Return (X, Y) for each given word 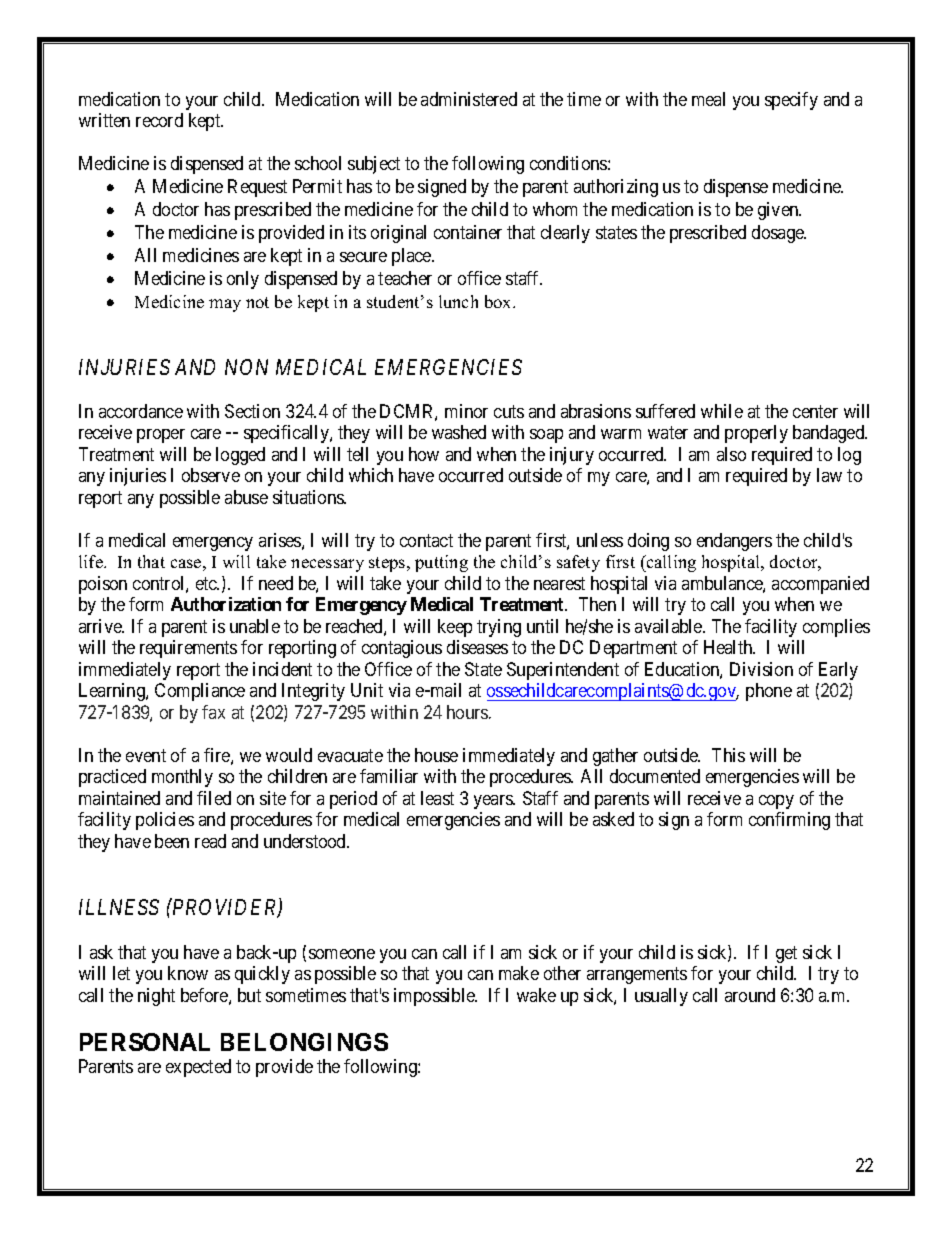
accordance (141, 411)
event (146, 755)
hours (468, 712)
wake (536, 995)
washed (459, 432)
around (750, 995)
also (731, 454)
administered (469, 99)
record (159, 120)
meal (708, 99)
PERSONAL (145, 1042)
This (728, 755)
